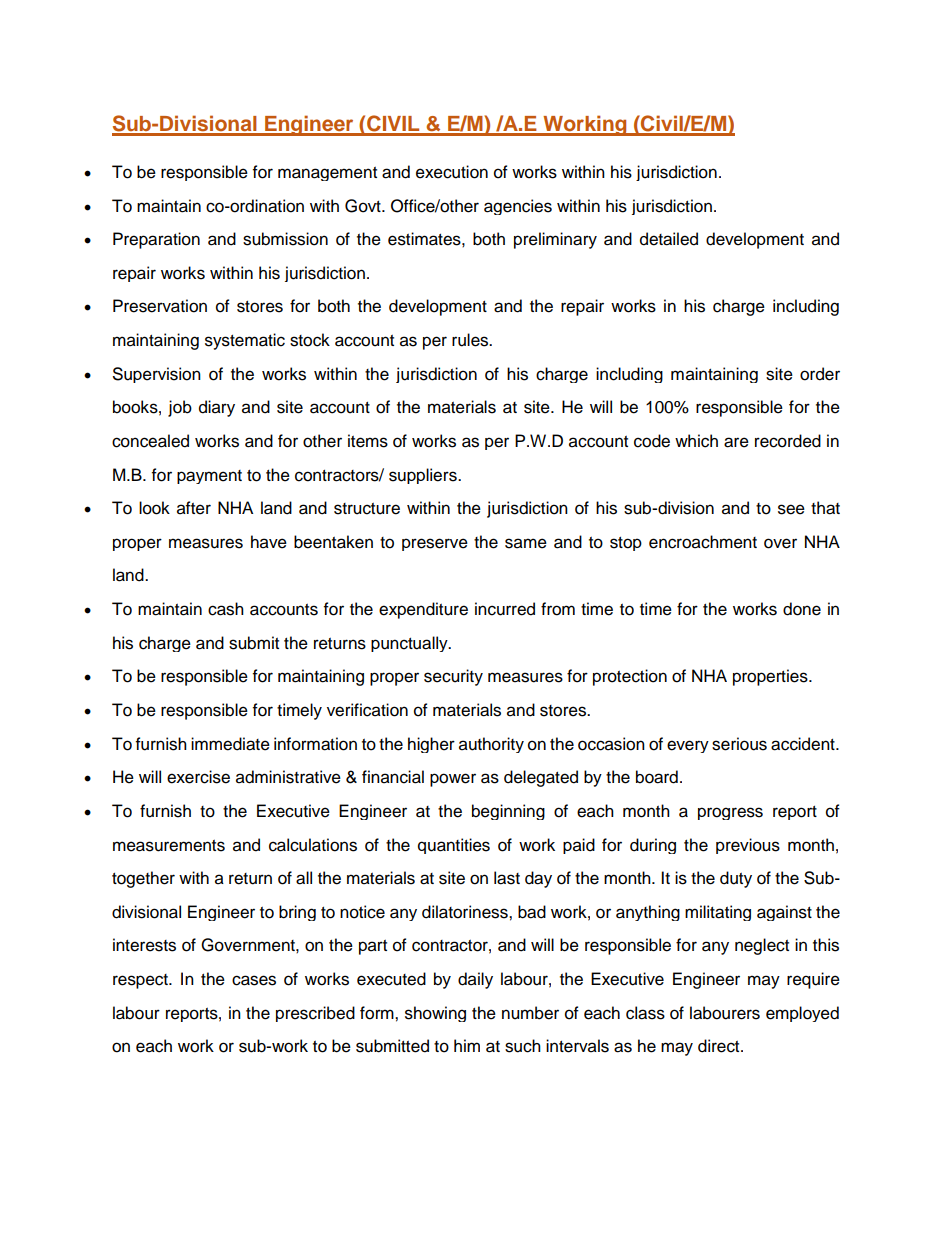 This page has width=952, height=1233. Describe the element at coordinates (467, 1045) in the page. I see `him` at that location.
